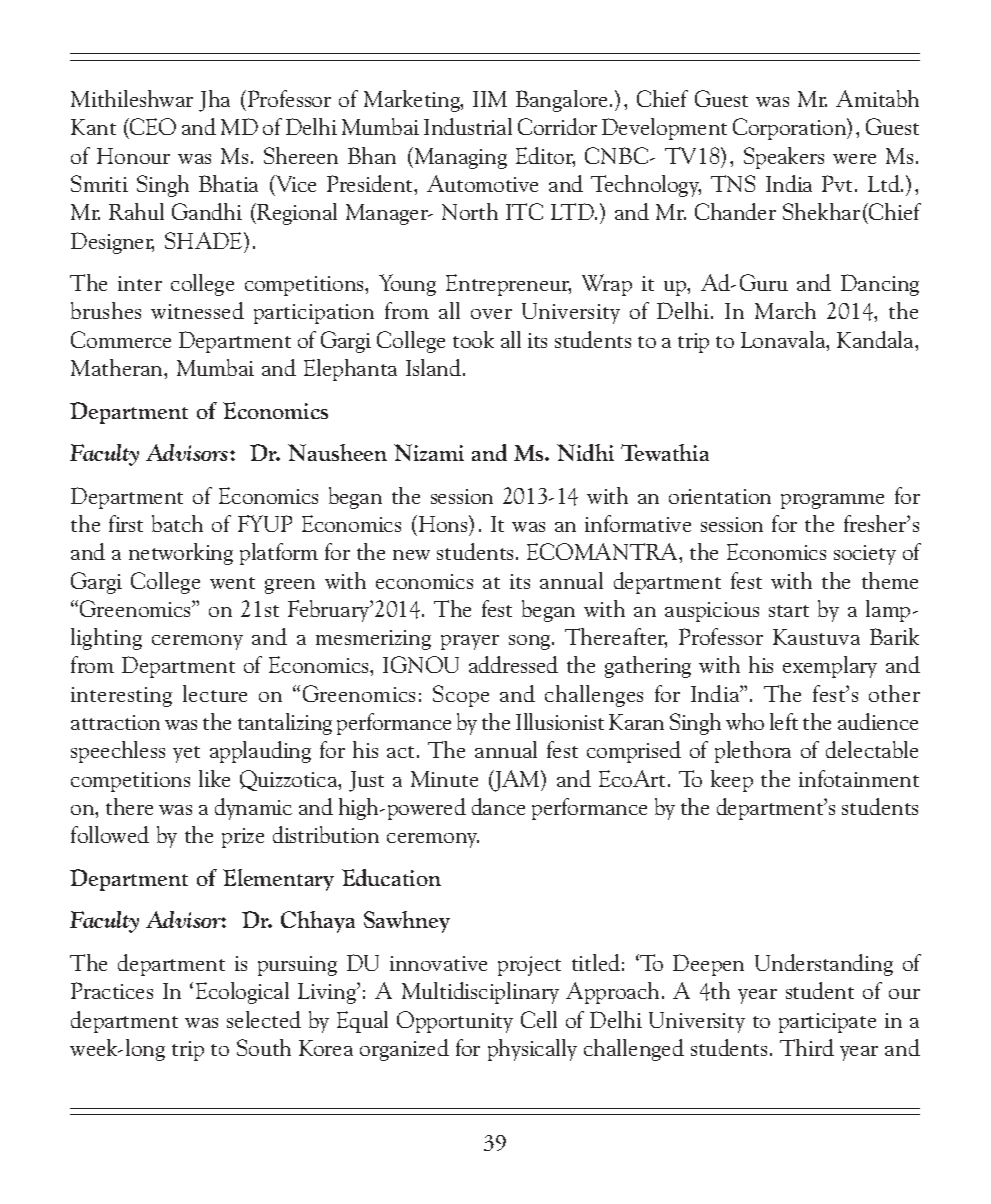  What do you see at coordinates (468, 126) in the page?
I see `Industrial` at bounding box center [468, 126].
